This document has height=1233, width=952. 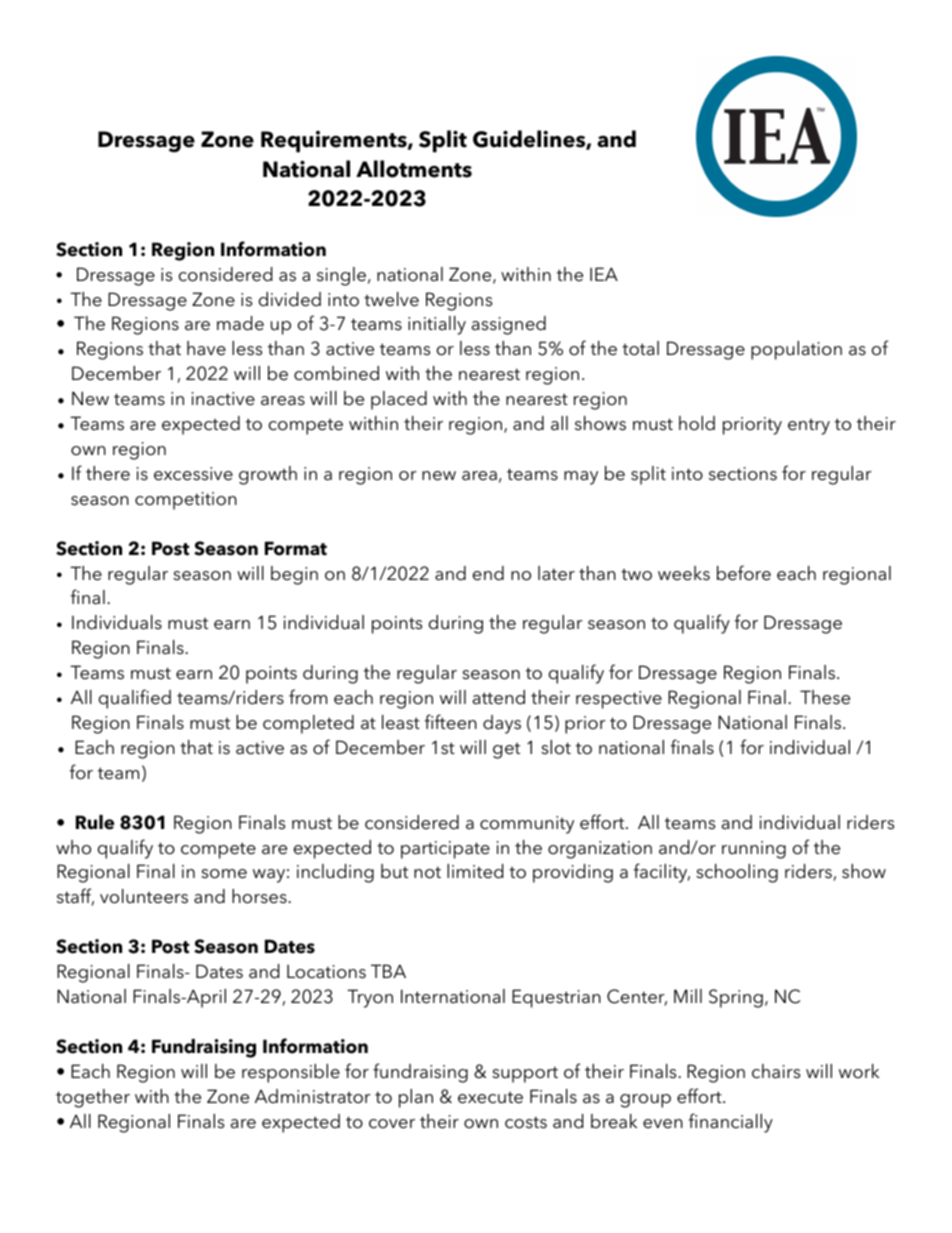 I want to click on together, so click(x=93, y=1098).
